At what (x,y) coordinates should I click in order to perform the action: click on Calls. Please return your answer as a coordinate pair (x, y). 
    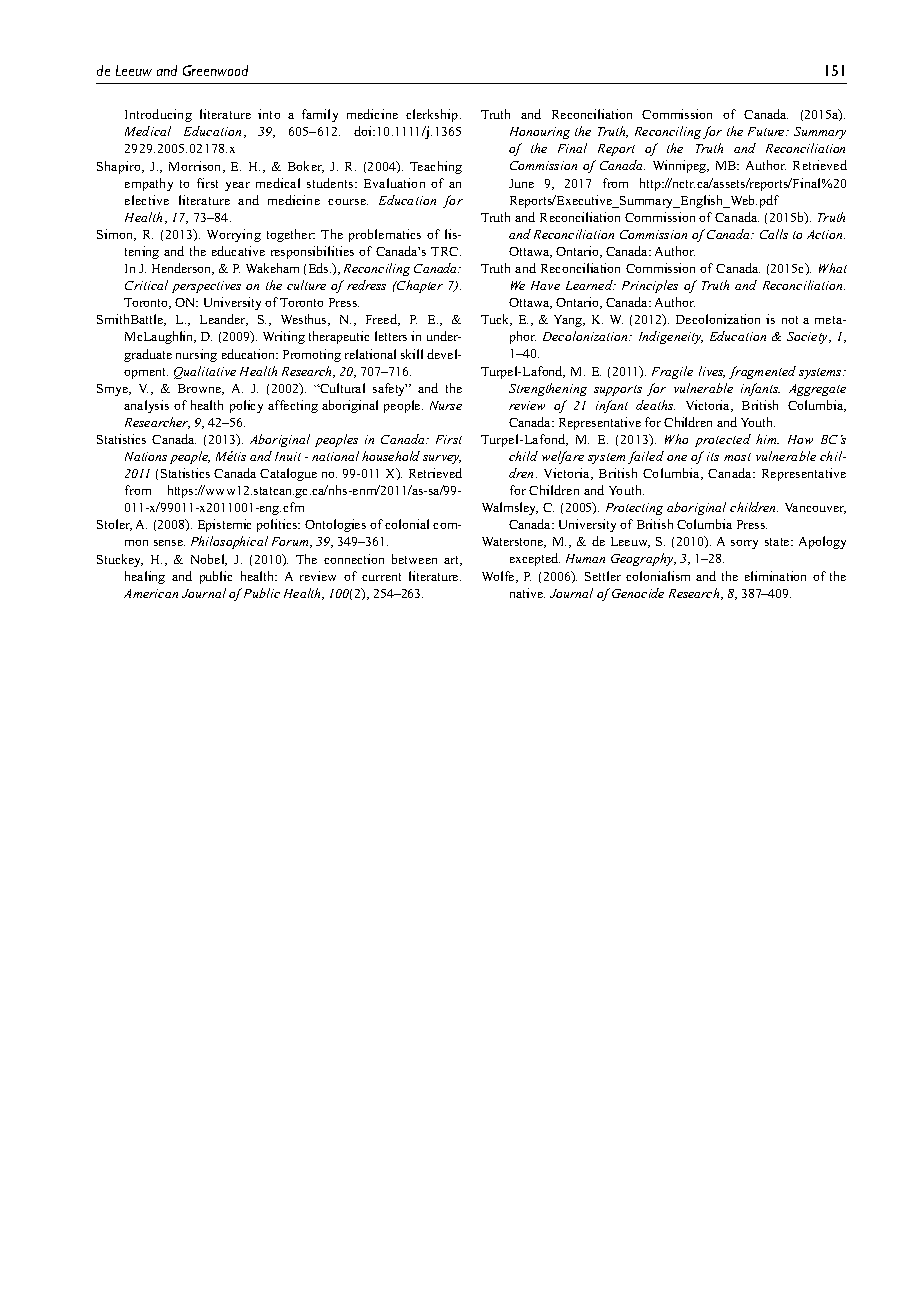
    Looking at the image, I should click on (774, 234).
